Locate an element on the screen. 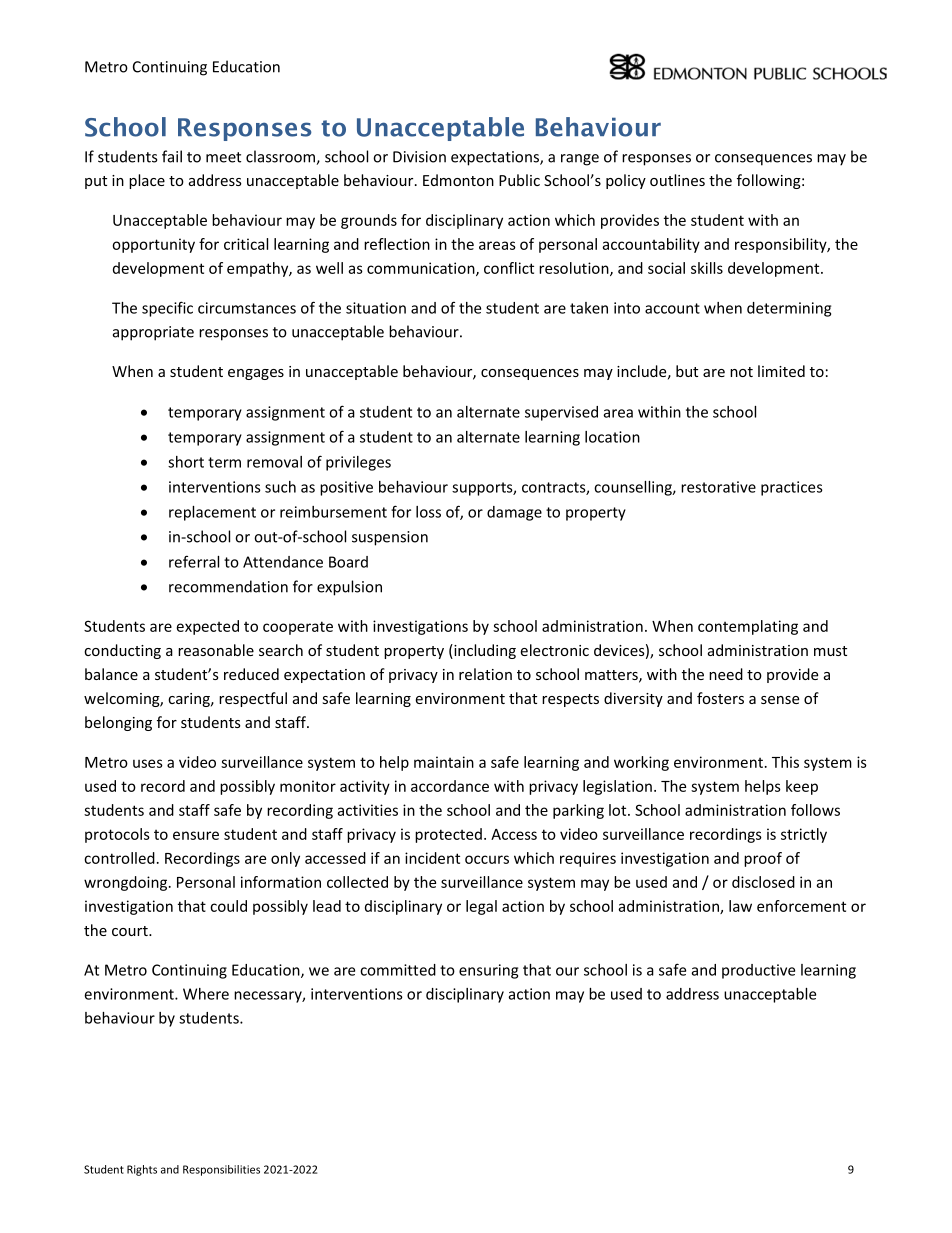  could is located at coordinates (228, 906).
